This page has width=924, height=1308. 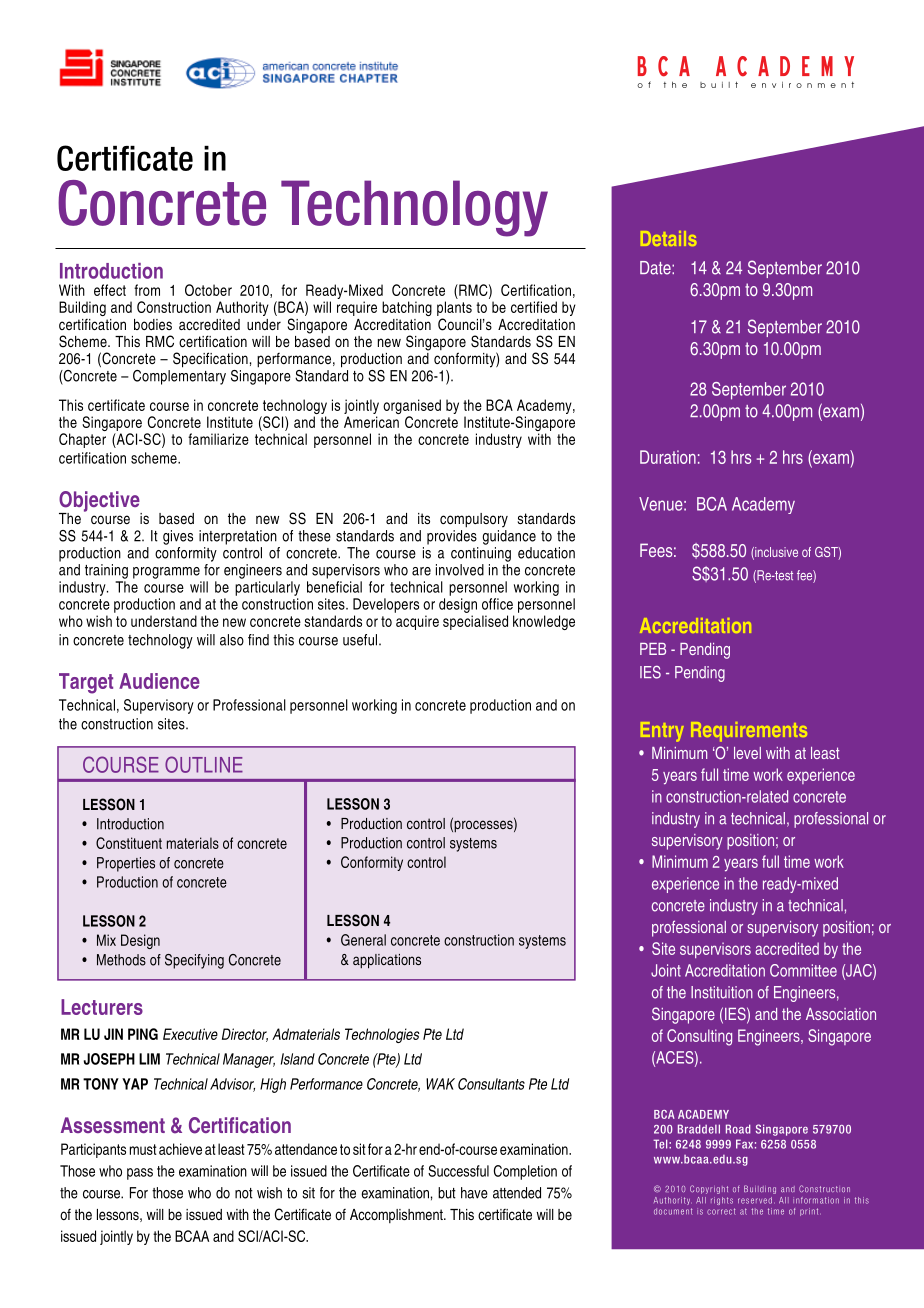 What do you see at coordinates (709, 1189) in the page?
I see `Copyright` at bounding box center [709, 1189].
